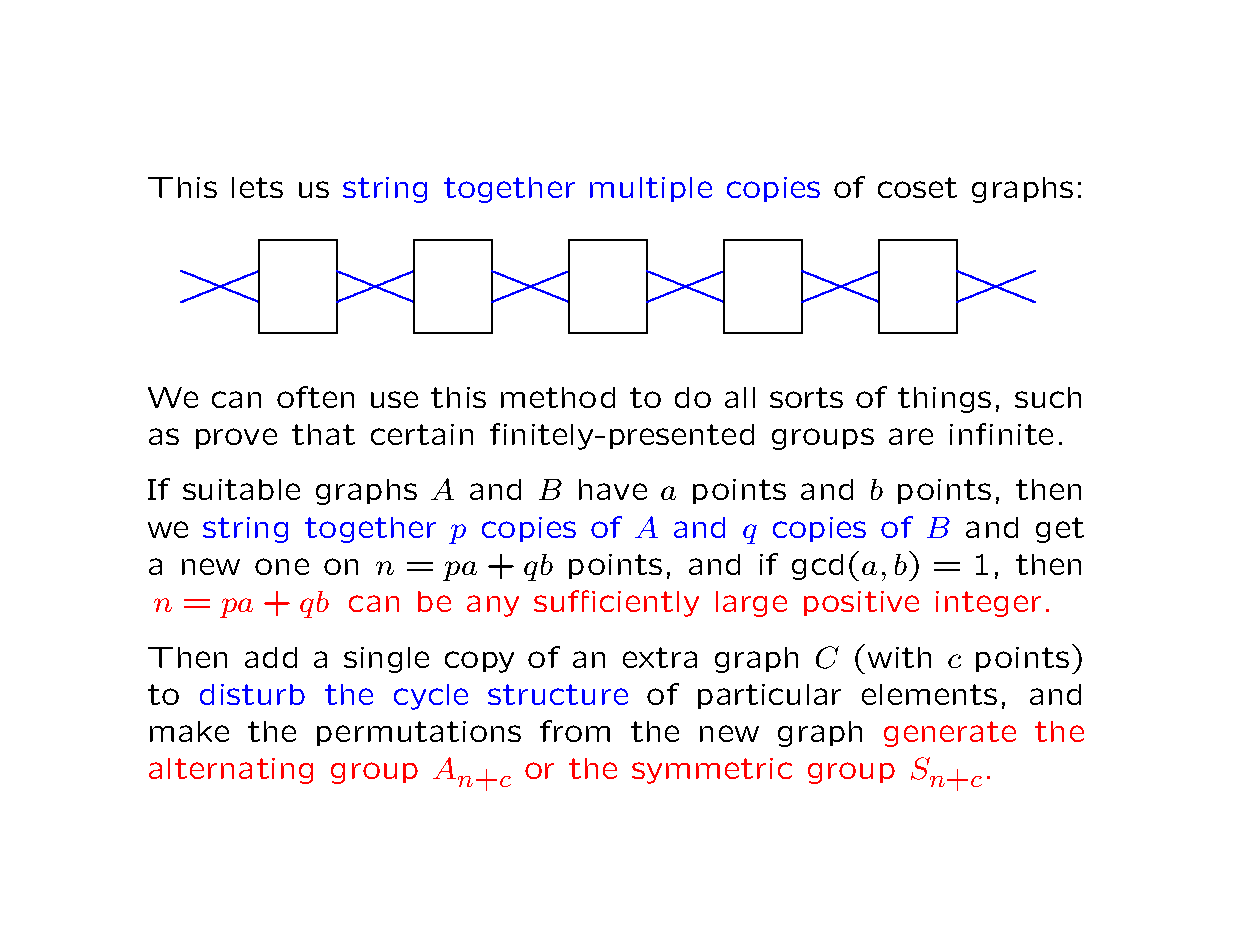 This screenshot has width=1233, height=952. What do you see at coordinates (616, 603) in the screenshot?
I see `sufficiently` at bounding box center [616, 603].
